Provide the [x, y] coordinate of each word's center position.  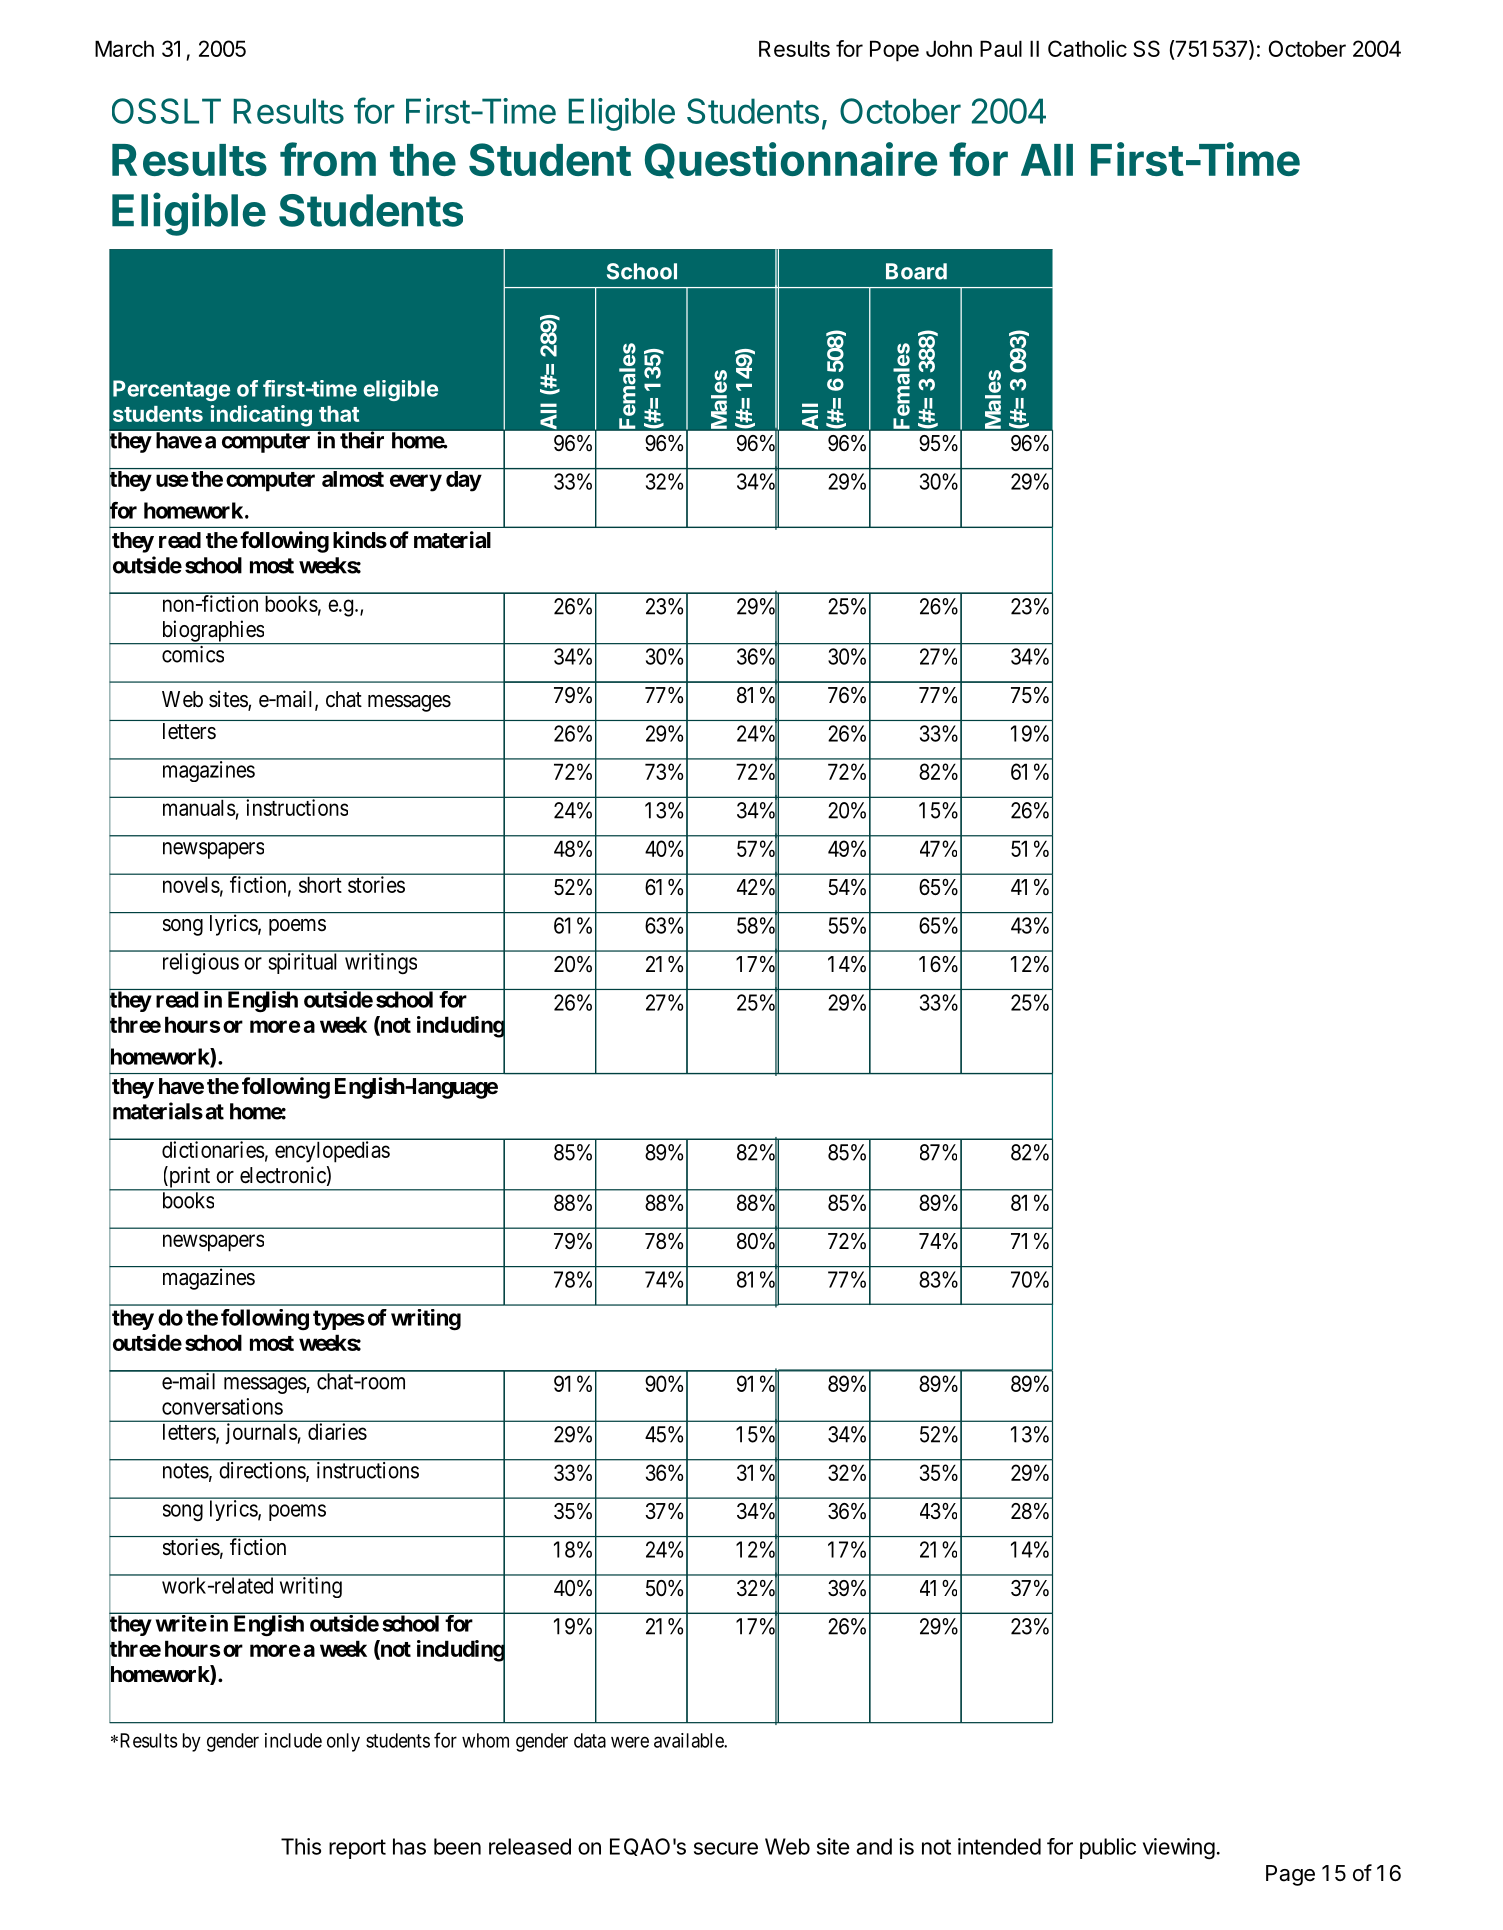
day [464, 481]
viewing [1179, 1849]
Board [916, 271]
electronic [283, 1175]
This [301, 1846]
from [328, 159]
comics [193, 654]
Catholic [1087, 48]
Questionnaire [791, 160]
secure [726, 1848]
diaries [337, 1431]
